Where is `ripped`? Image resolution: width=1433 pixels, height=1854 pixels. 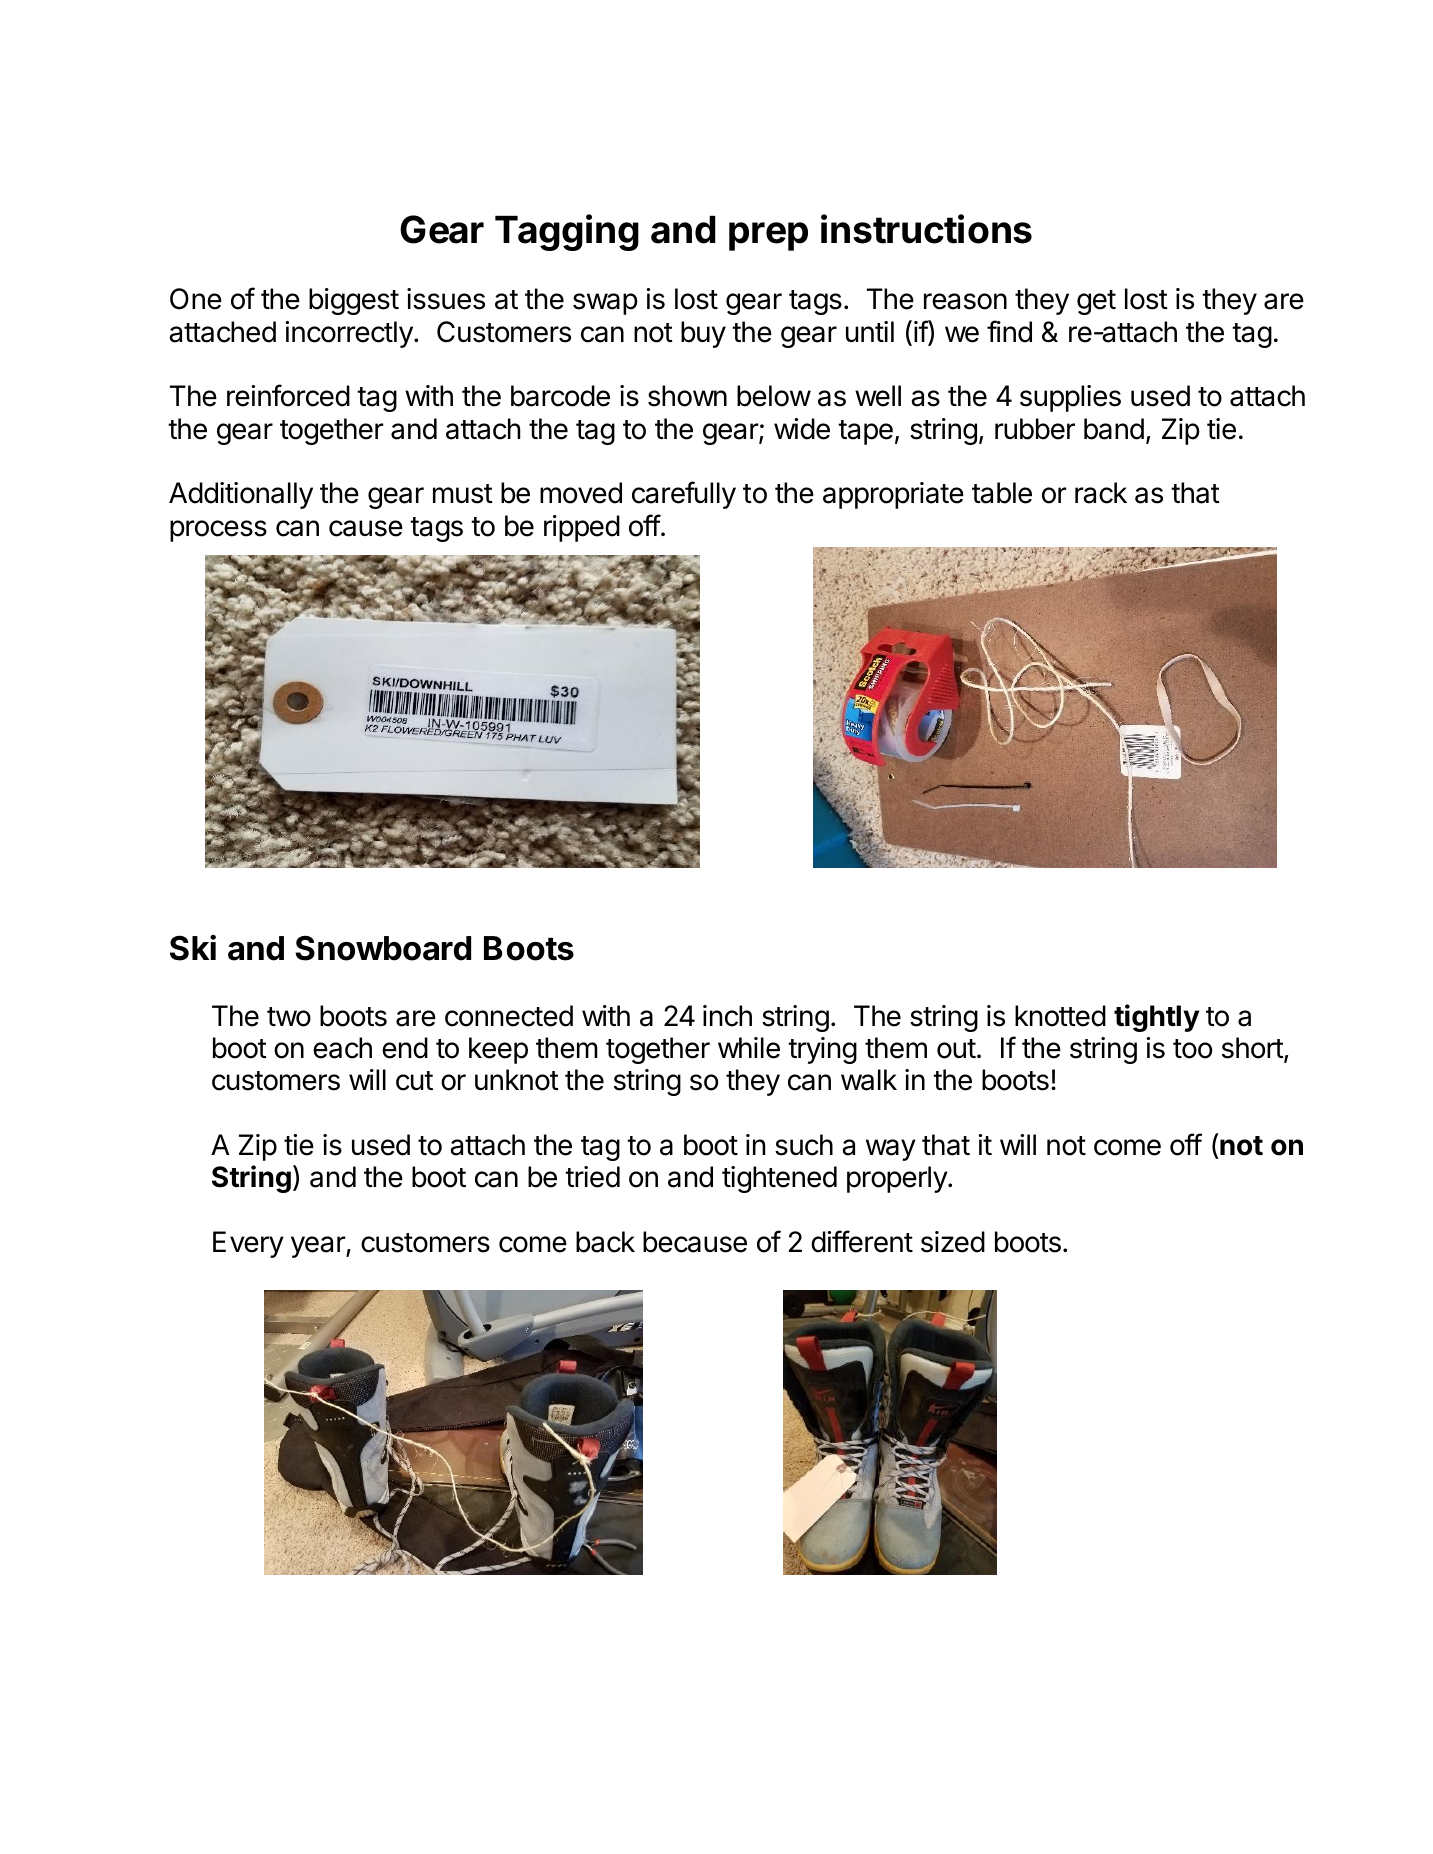
ripped is located at coordinates (582, 528).
